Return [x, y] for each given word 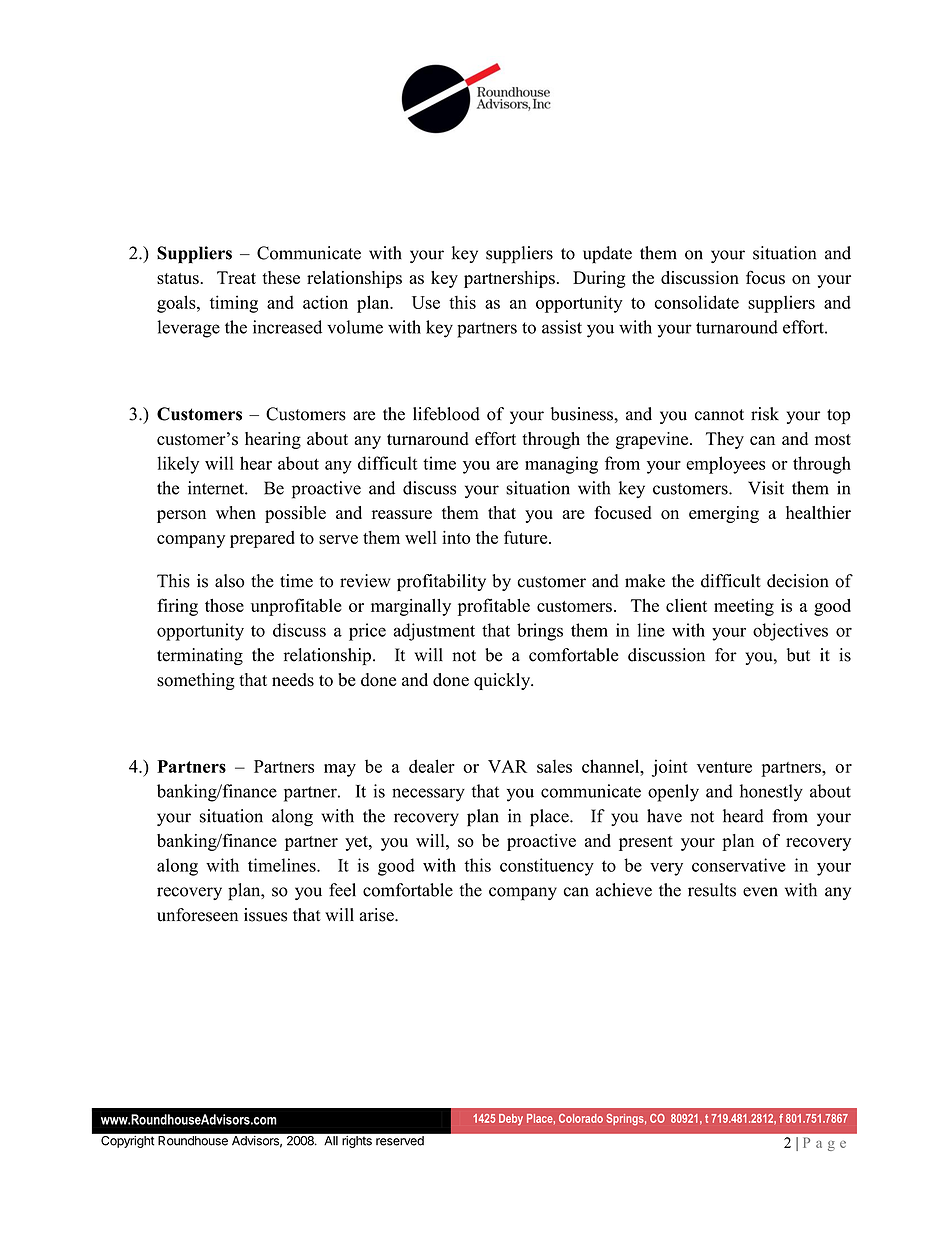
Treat [236, 277]
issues [265, 915]
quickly [503, 681]
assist [562, 327]
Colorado [581, 1118]
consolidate [697, 302]
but [798, 655]
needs [293, 680]
